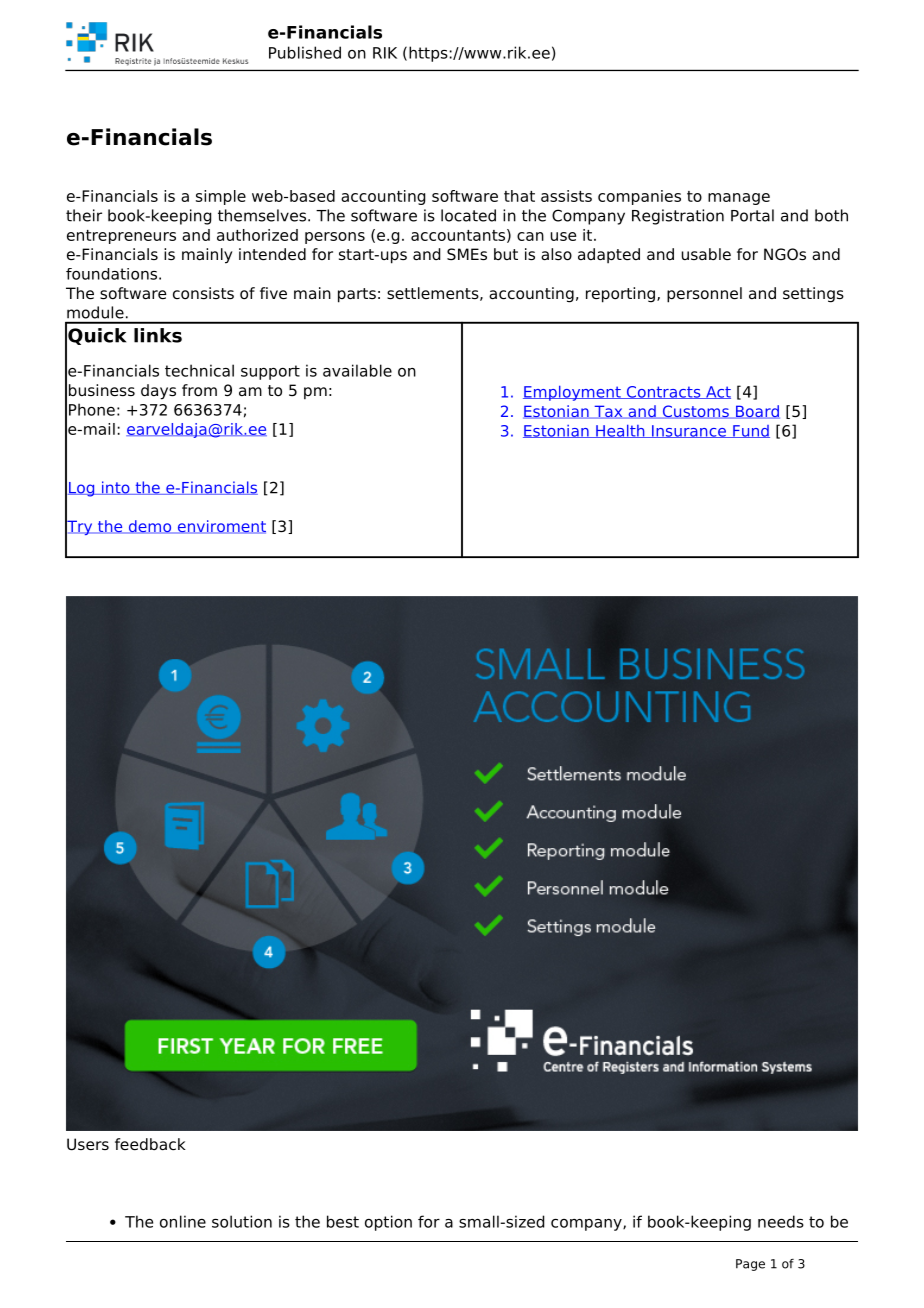 The height and width of the screenshot is (1308, 924). Describe the element at coordinates (781, 1221) in the screenshot. I see `needs` at that location.
